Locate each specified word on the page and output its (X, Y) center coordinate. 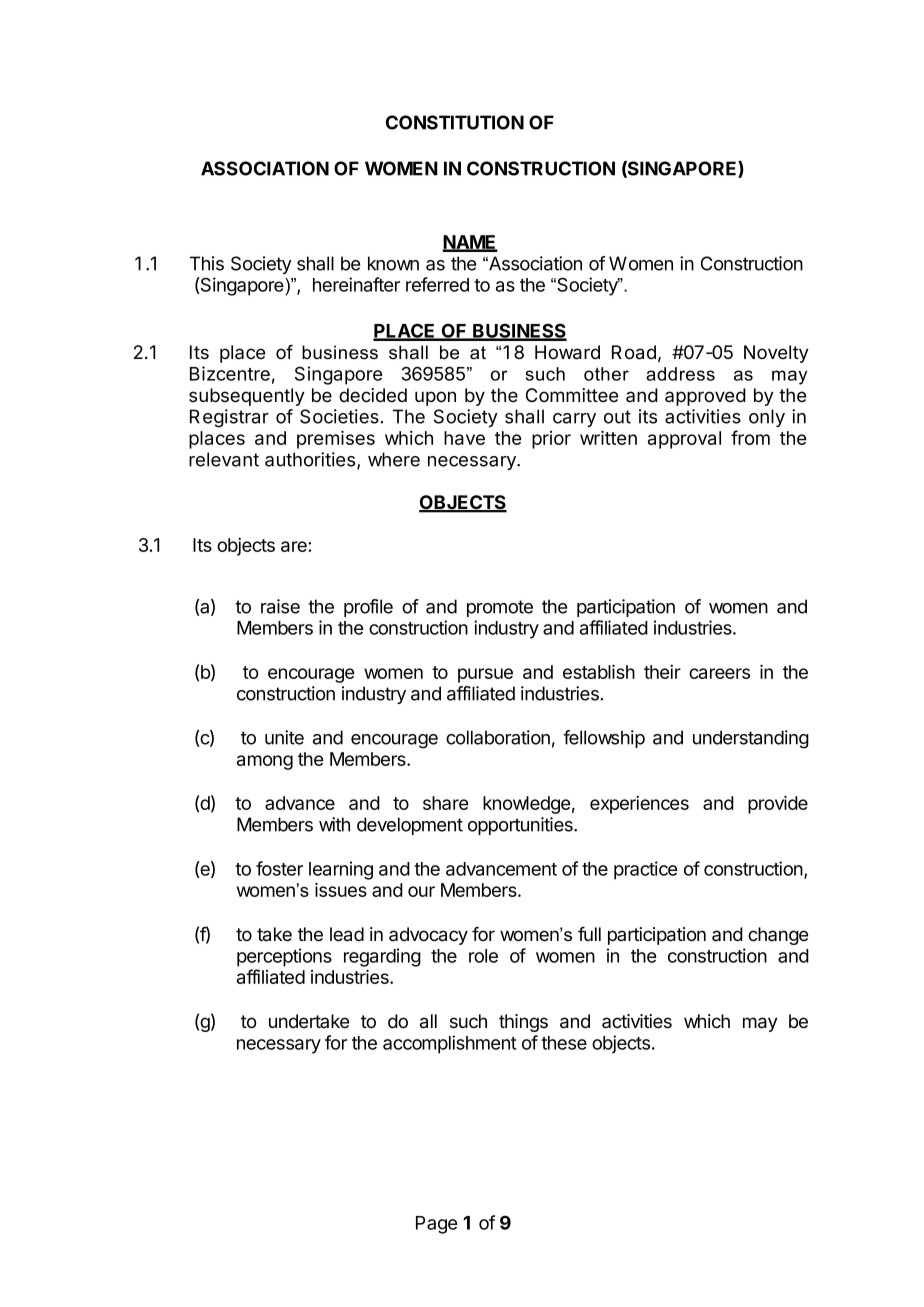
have (464, 438)
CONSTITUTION (455, 122)
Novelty (776, 354)
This (207, 263)
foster (279, 868)
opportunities (521, 826)
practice (645, 870)
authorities (311, 460)
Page (436, 1225)
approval (684, 440)
